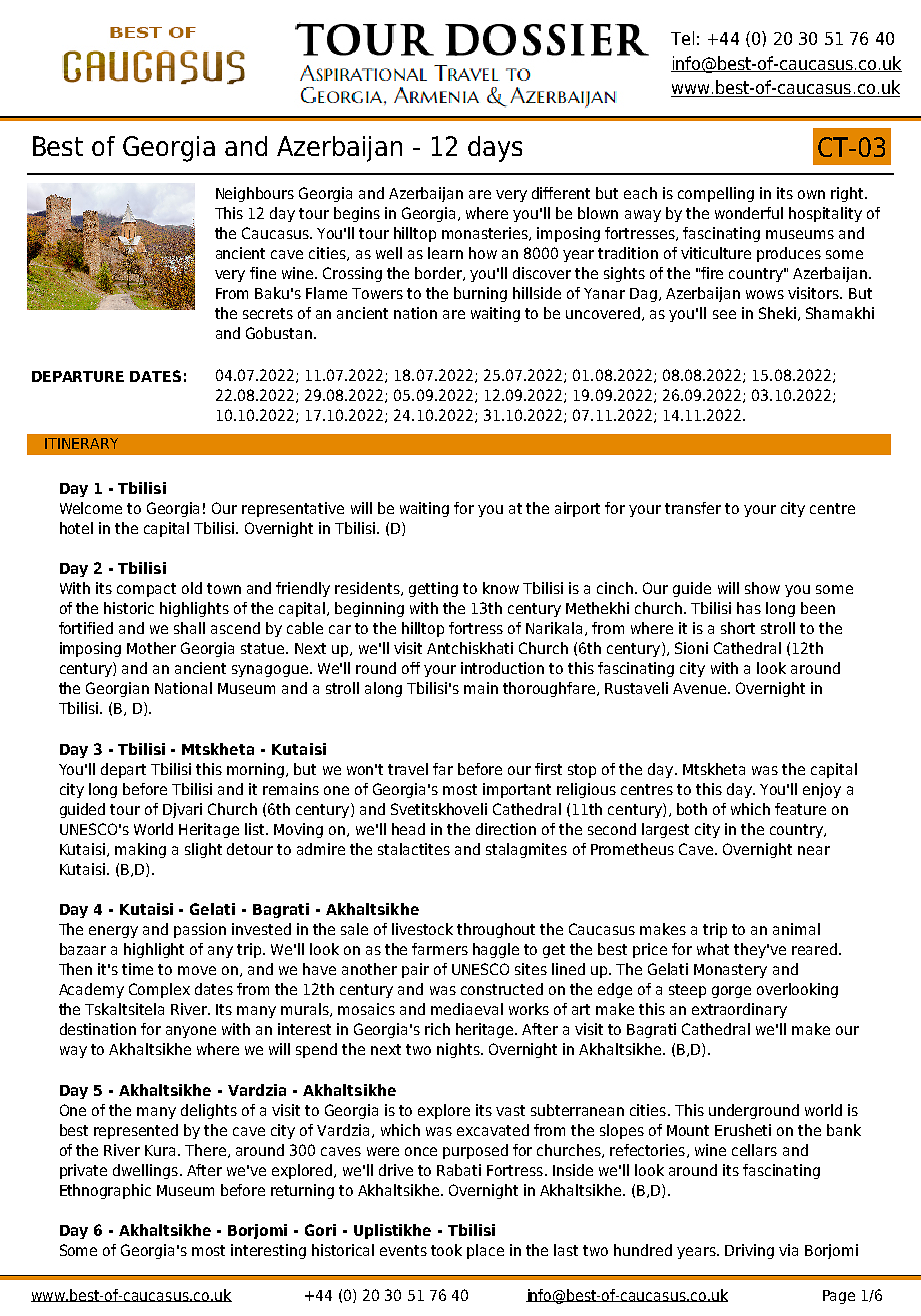 Image resolution: width=921 pixels, height=1316 pixels. Describe the element at coordinates (446, 1250) in the screenshot. I see `took` at that location.
